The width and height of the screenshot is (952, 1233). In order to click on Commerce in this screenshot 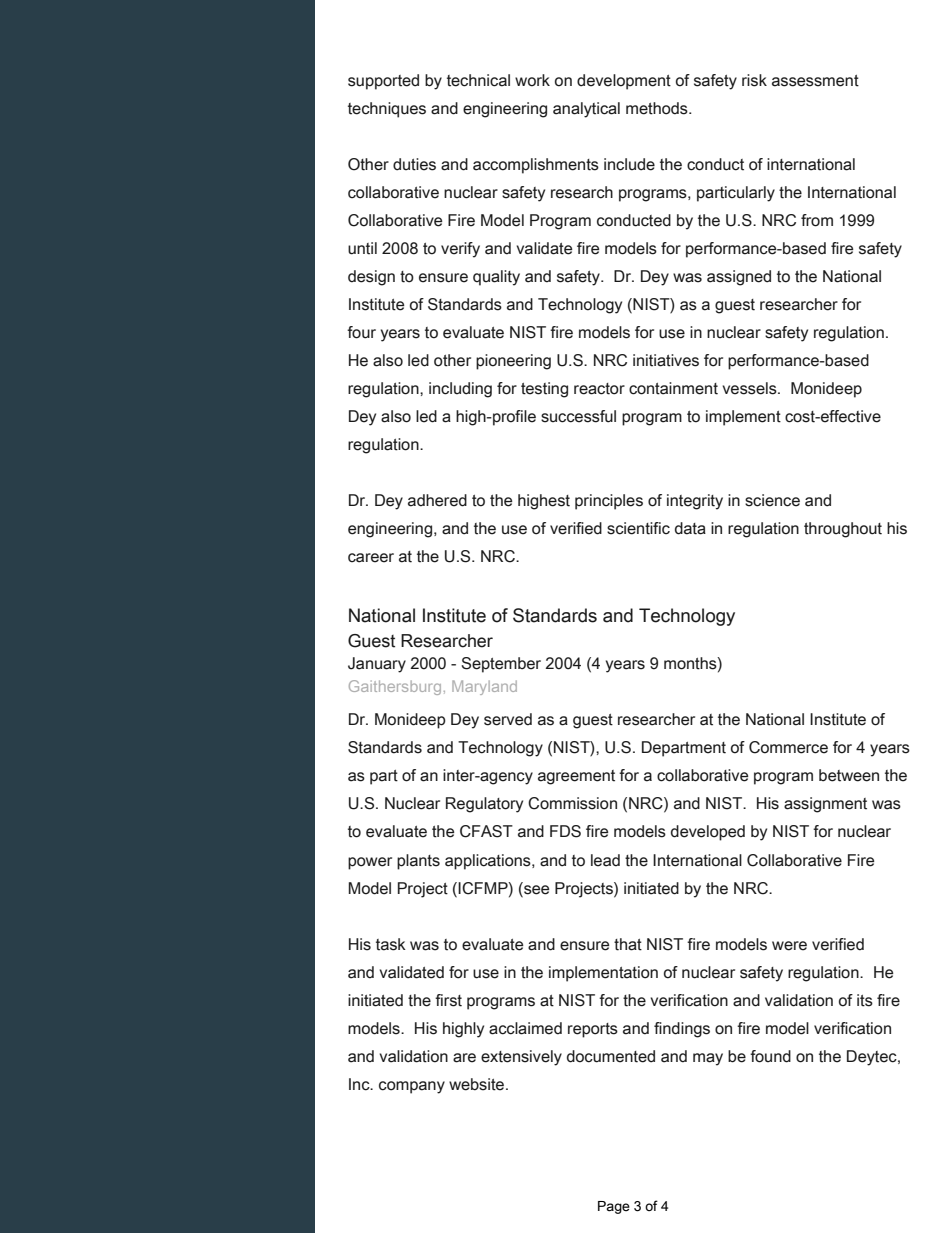, I will do `click(788, 747)`.
